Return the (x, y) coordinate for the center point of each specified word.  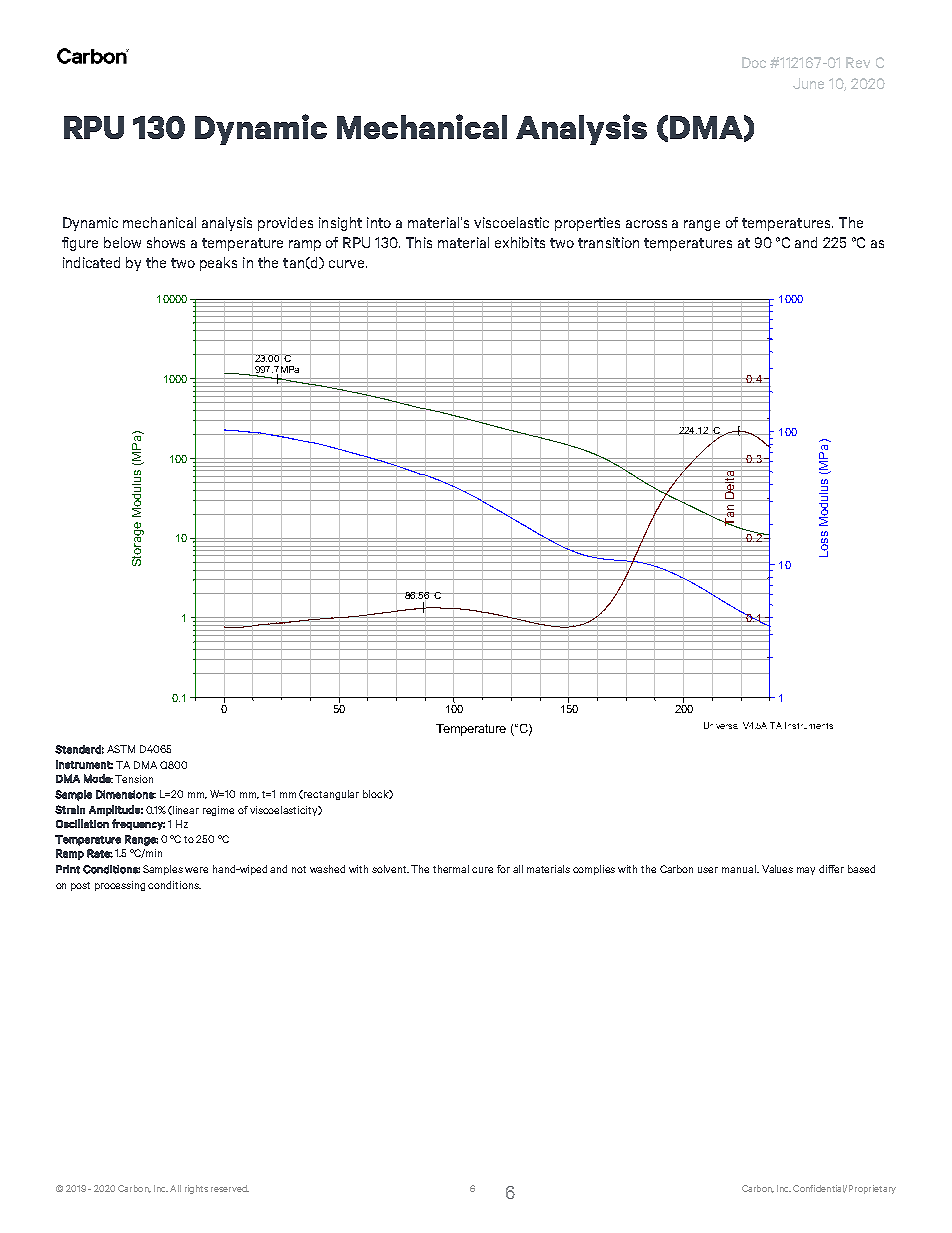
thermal (451, 869)
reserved (230, 1188)
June (808, 83)
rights (196, 1189)
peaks (218, 264)
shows (166, 242)
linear (186, 810)
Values (777, 869)
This (419, 242)
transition (608, 242)
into (379, 222)
